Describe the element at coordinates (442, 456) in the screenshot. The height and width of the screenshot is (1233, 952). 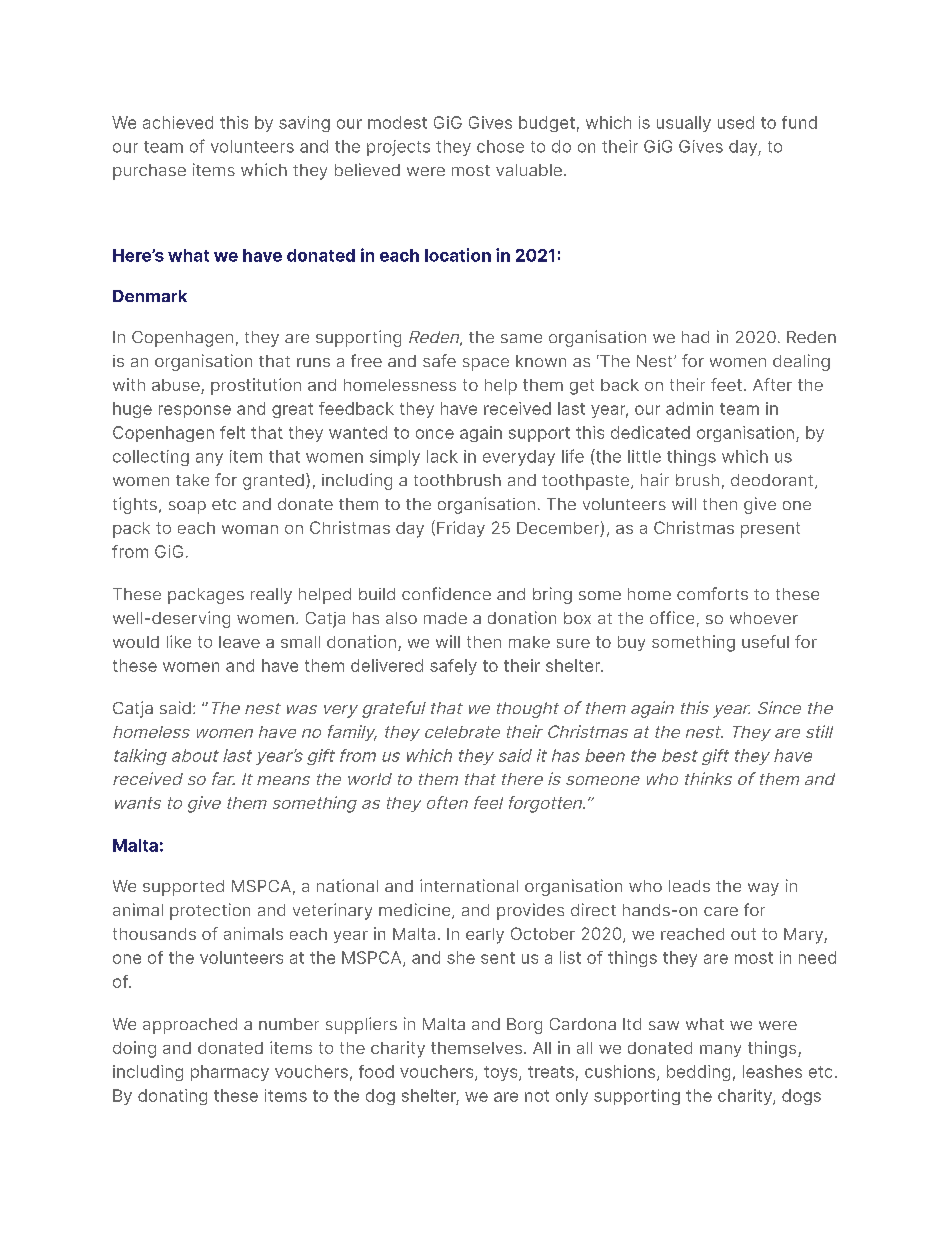
I see `lack` at that location.
